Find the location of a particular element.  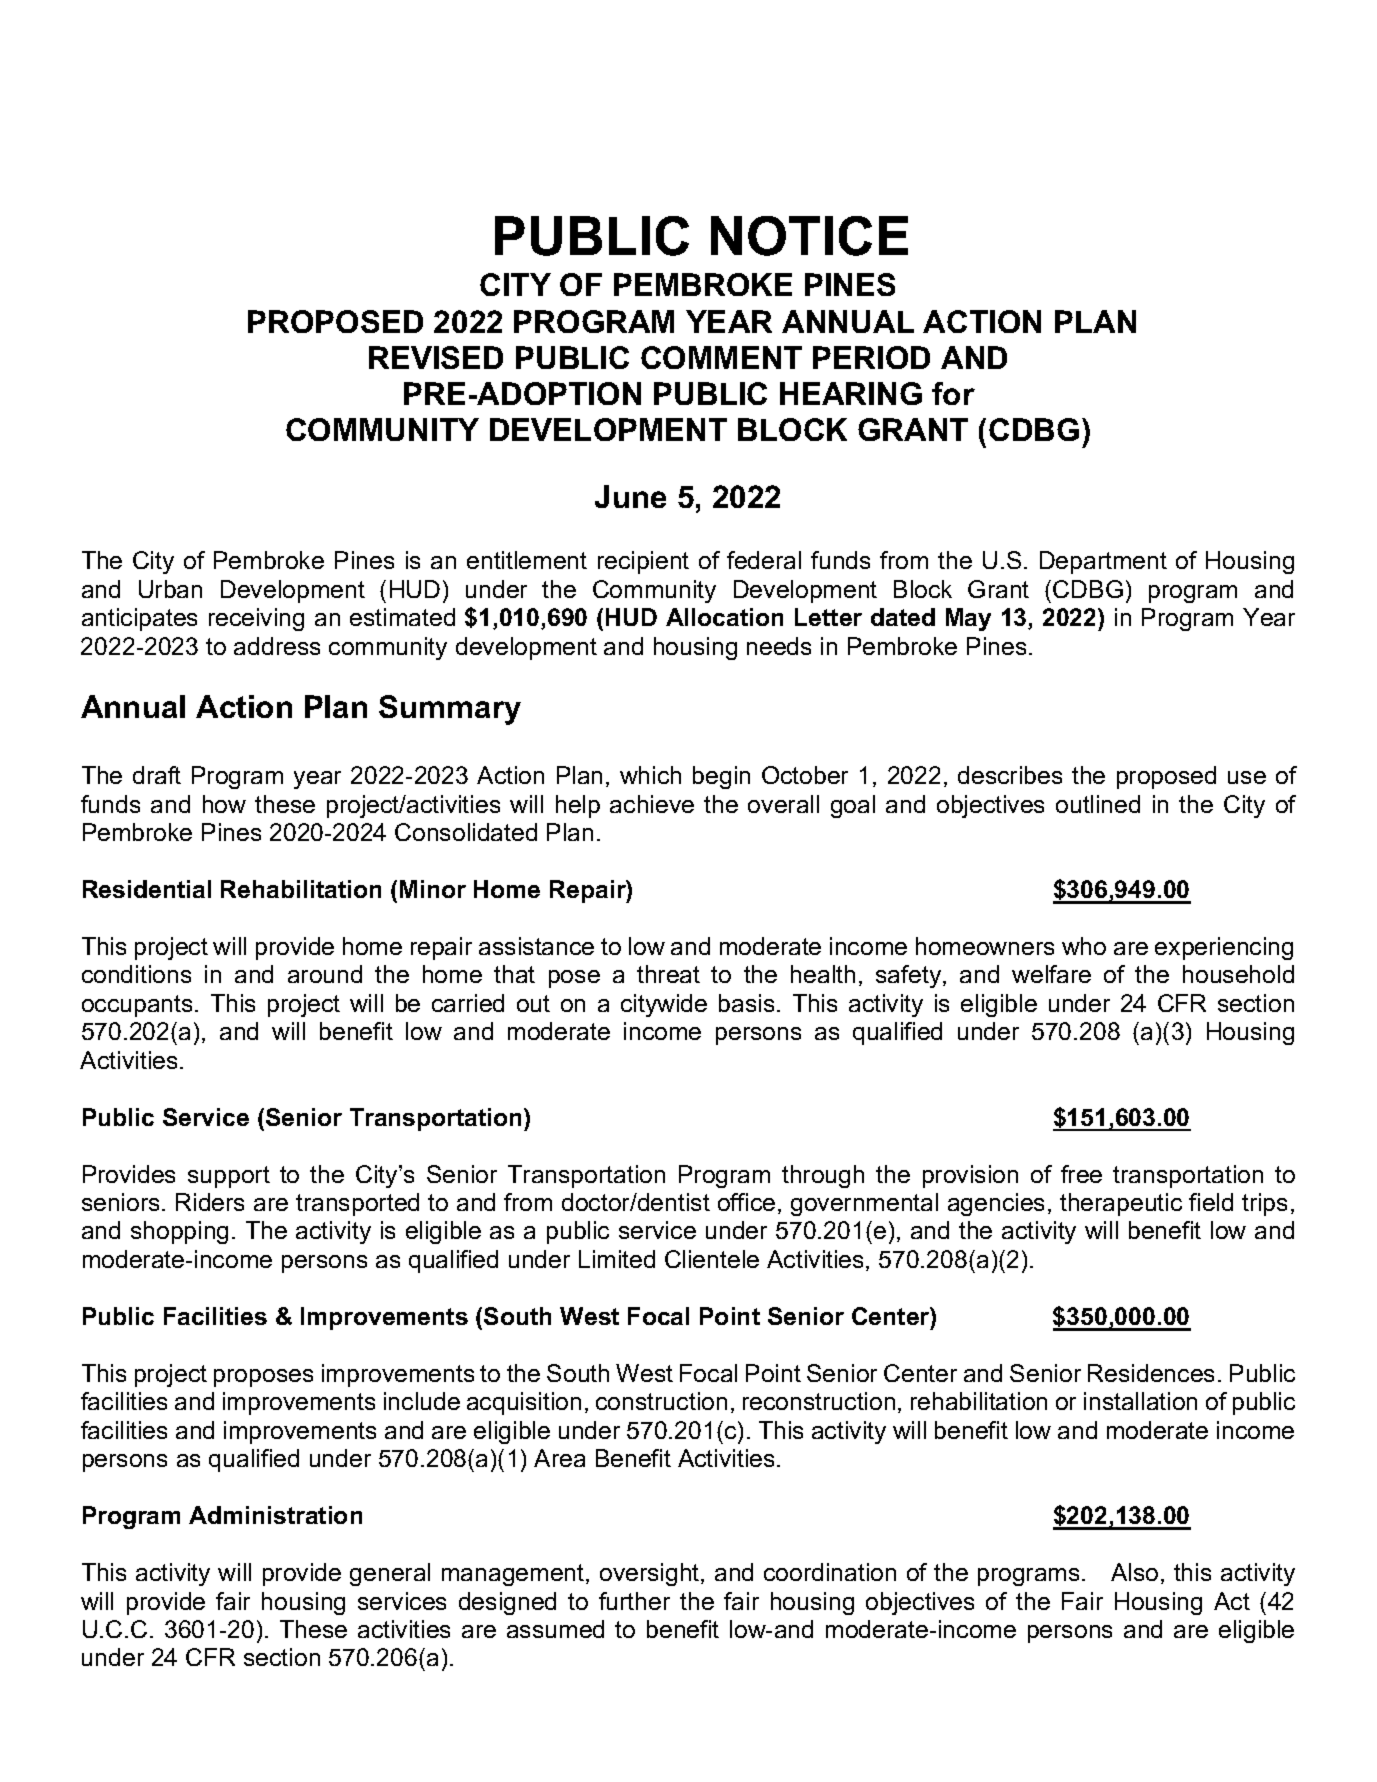

outlined is located at coordinates (1098, 804).
